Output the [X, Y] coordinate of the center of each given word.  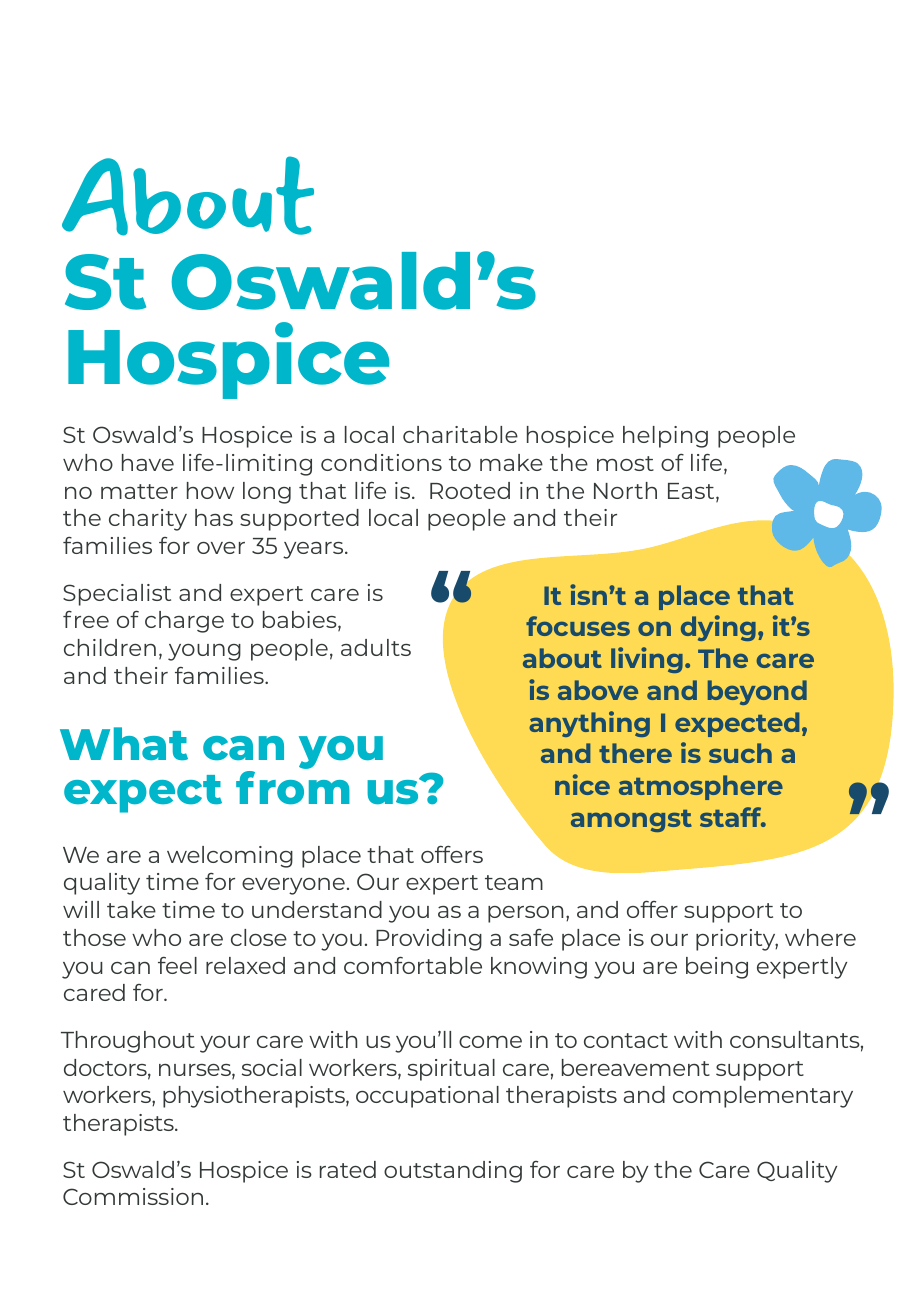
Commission [133, 1196]
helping [665, 437]
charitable [460, 434]
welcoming [230, 857]
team [514, 882]
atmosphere [701, 787]
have [148, 462]
